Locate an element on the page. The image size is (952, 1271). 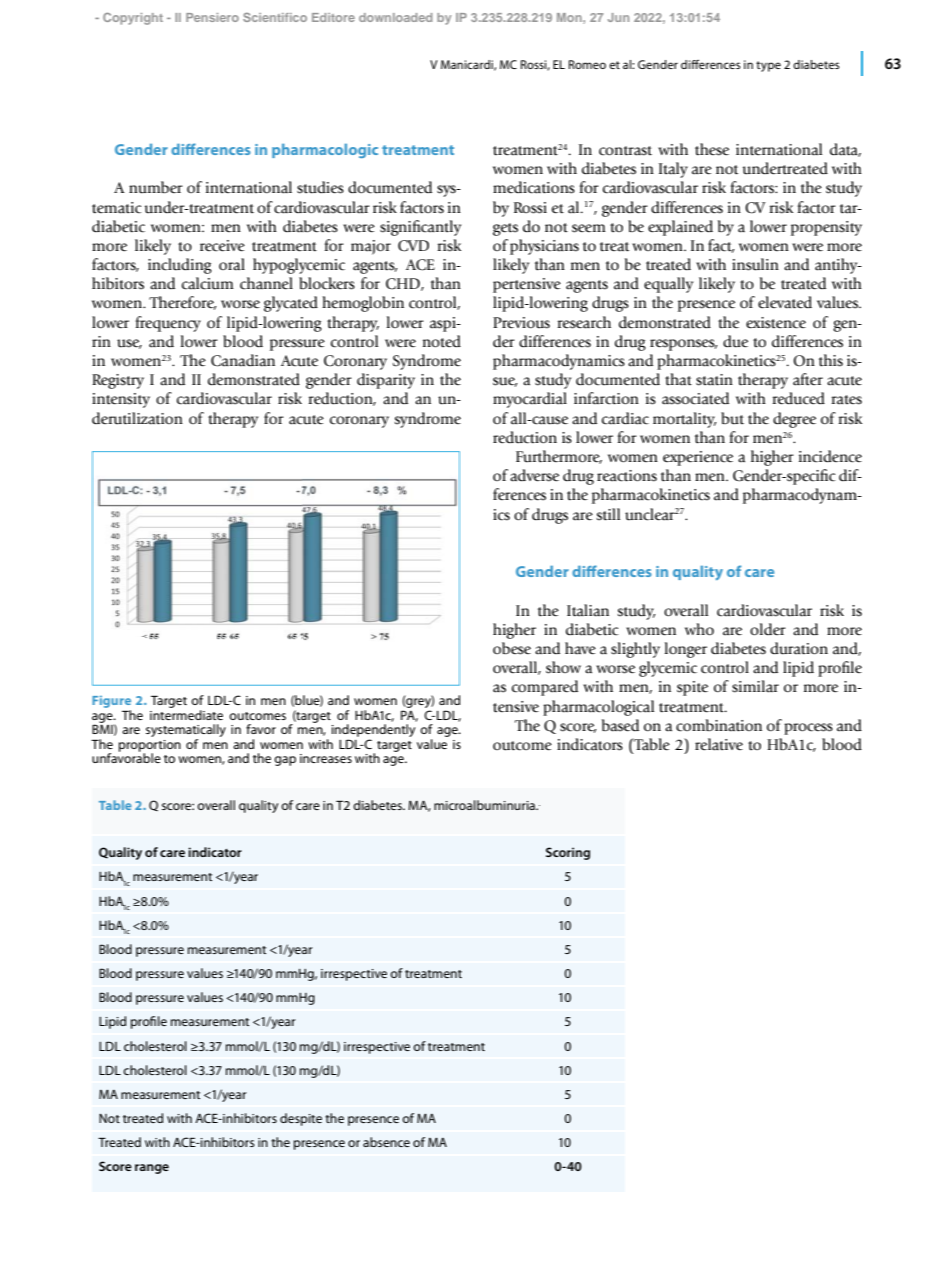
obese is located at coordinates (512, 648).
